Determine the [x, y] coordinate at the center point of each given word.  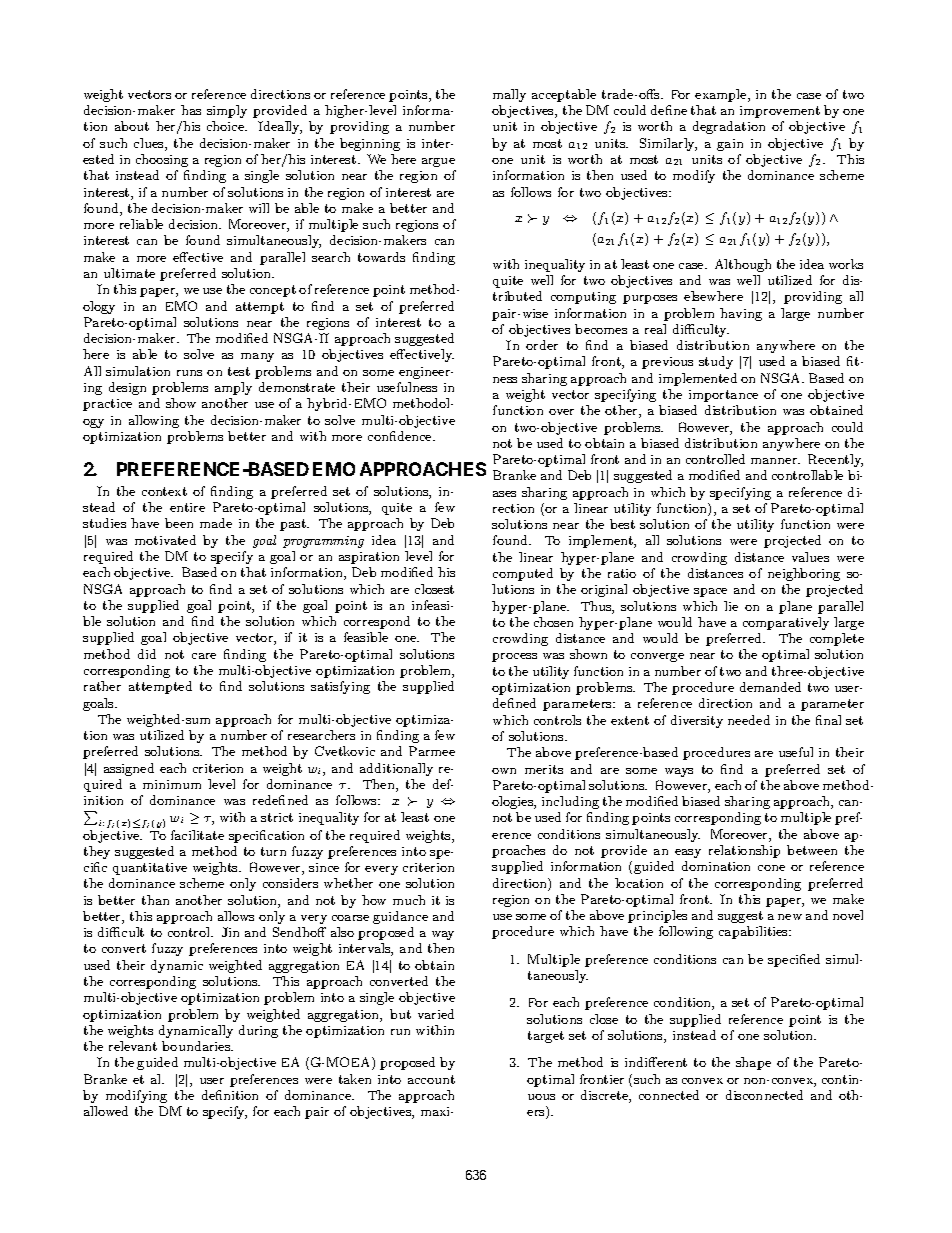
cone [771, 868]
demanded [770, 687]
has [191, 110]
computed [523, 574]
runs [189, 373]
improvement [780, 112]
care [204, 656]
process [514, 657]
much [409, 900]
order [542, 345]
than [155, 900]
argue [438, 162]
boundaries [197, 1046]
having [741, 314]
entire [187, 507]
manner [775, 461]
